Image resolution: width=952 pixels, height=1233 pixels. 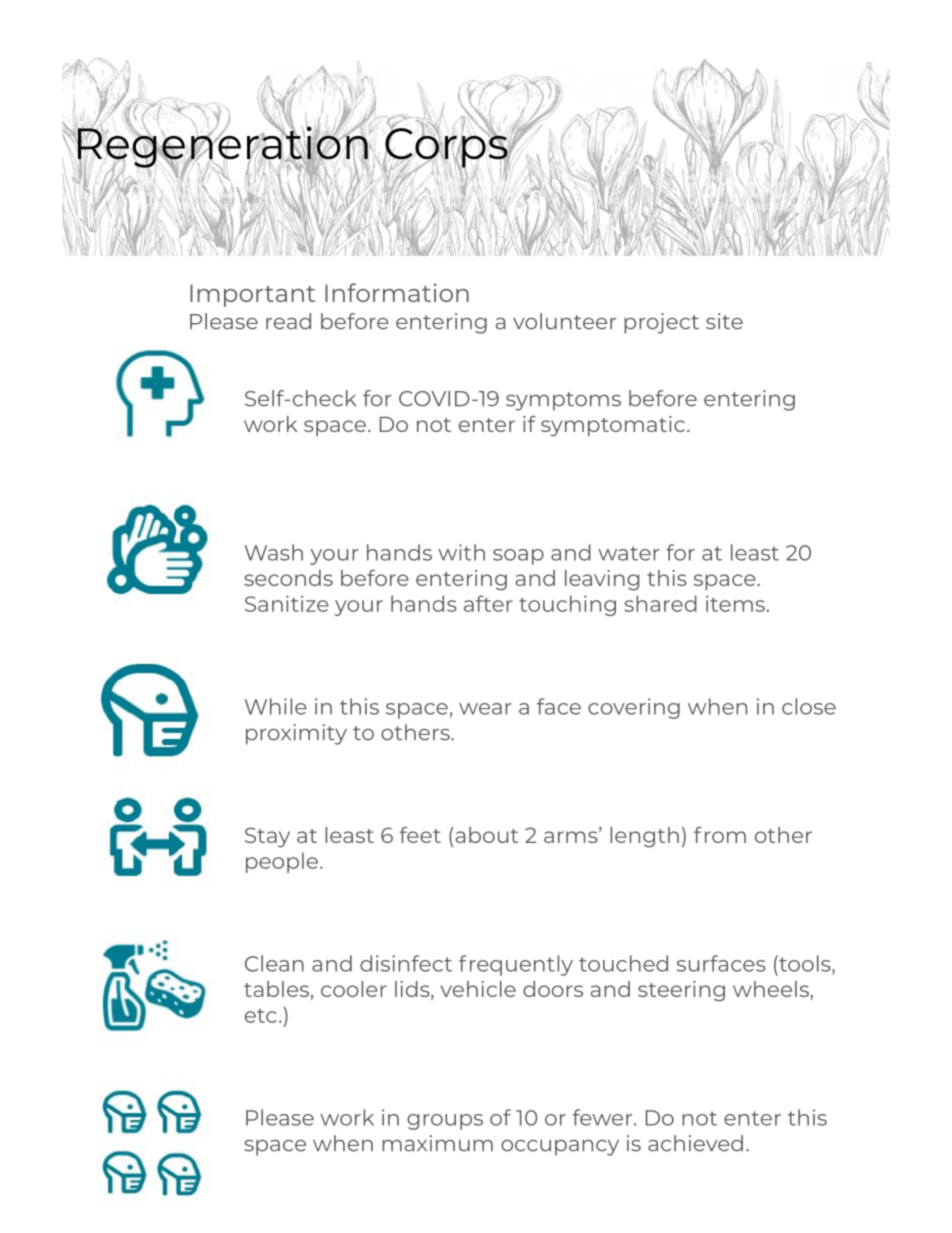 I want to click on achieved, so click(x=695, y=1143).
